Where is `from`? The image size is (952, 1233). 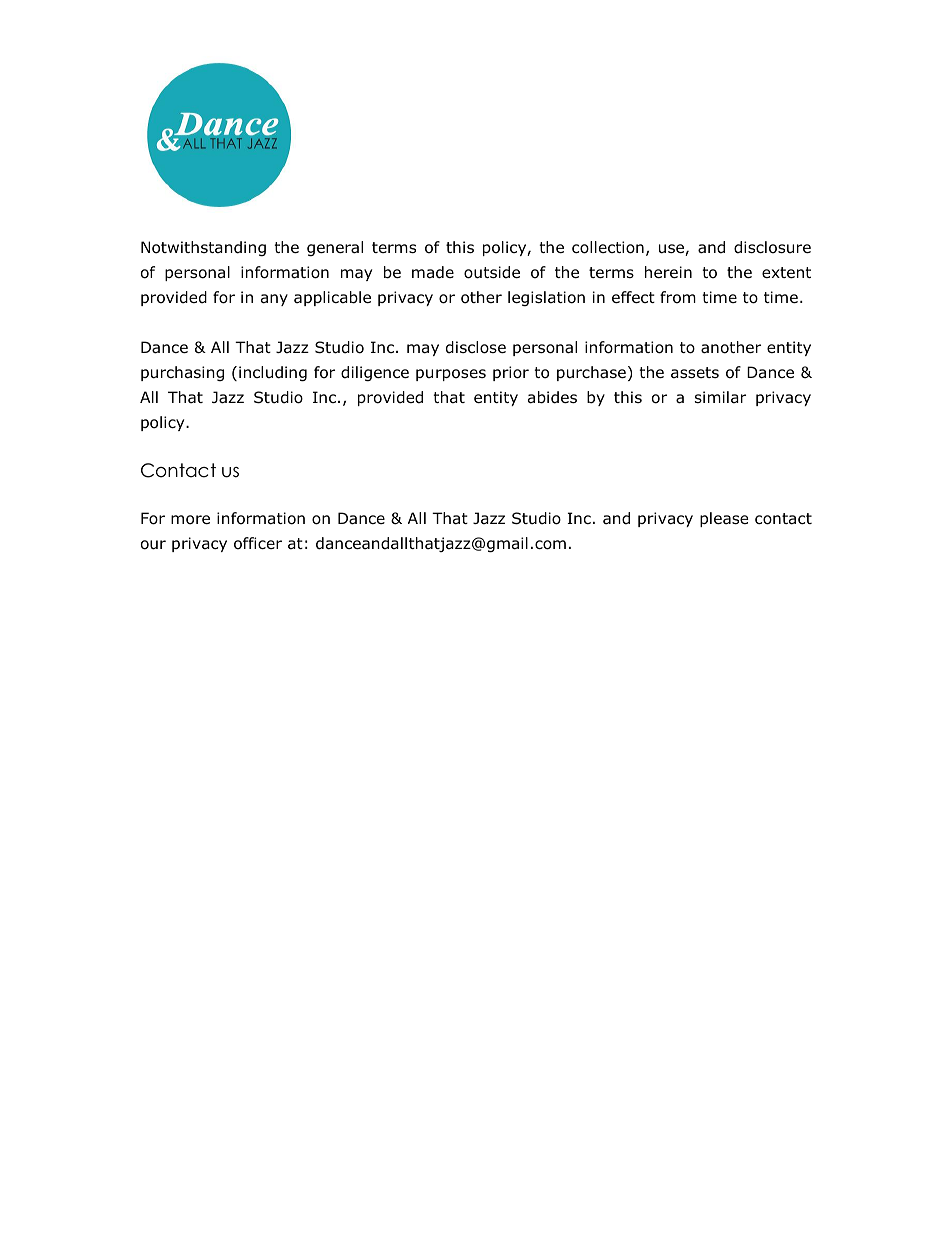 from is located at coordinates (678, 297).
